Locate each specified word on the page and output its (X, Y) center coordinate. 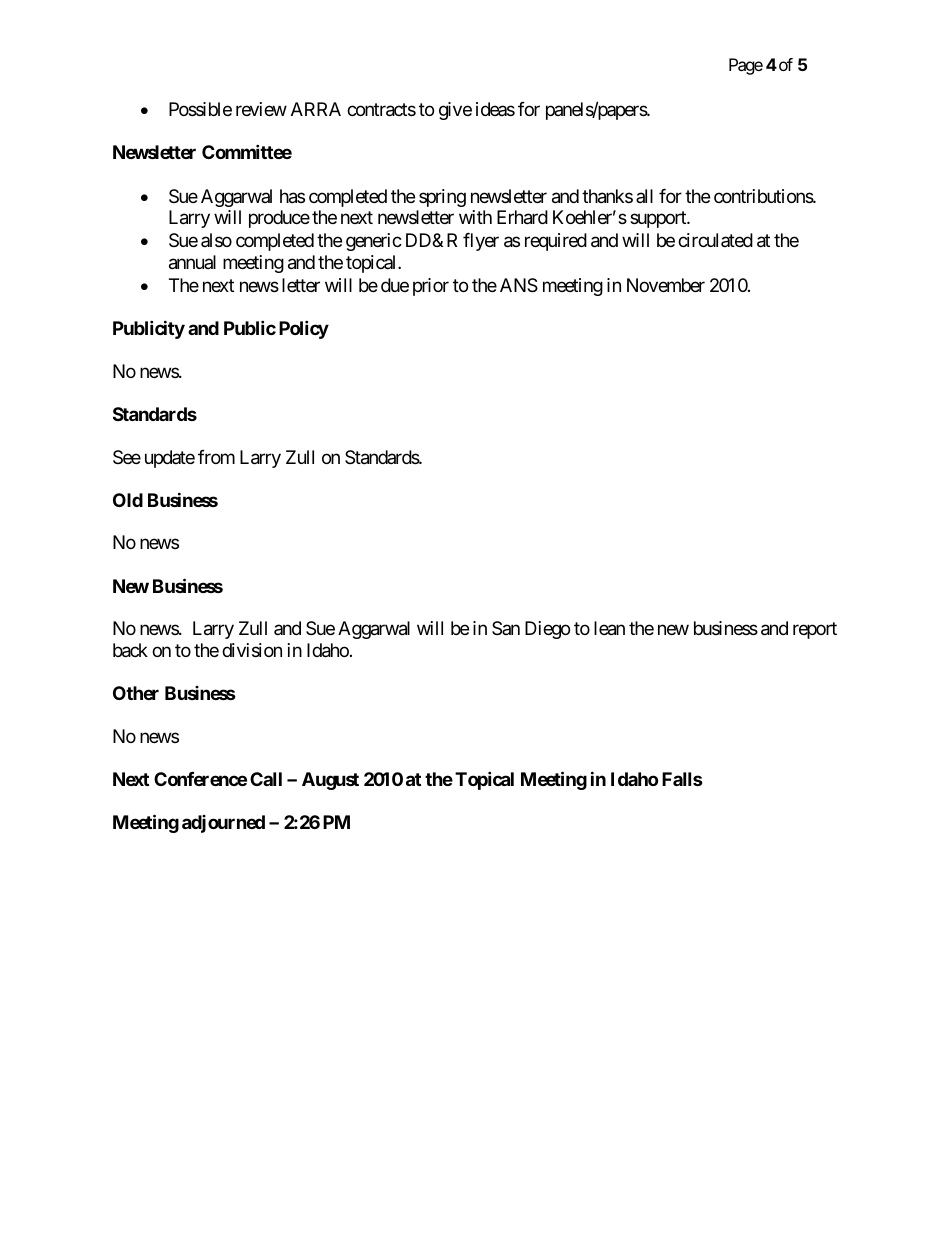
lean (609, 628)
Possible (200, 109)
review (261, 109)
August (330, 781)
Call (266, 779)
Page (746, 66)
